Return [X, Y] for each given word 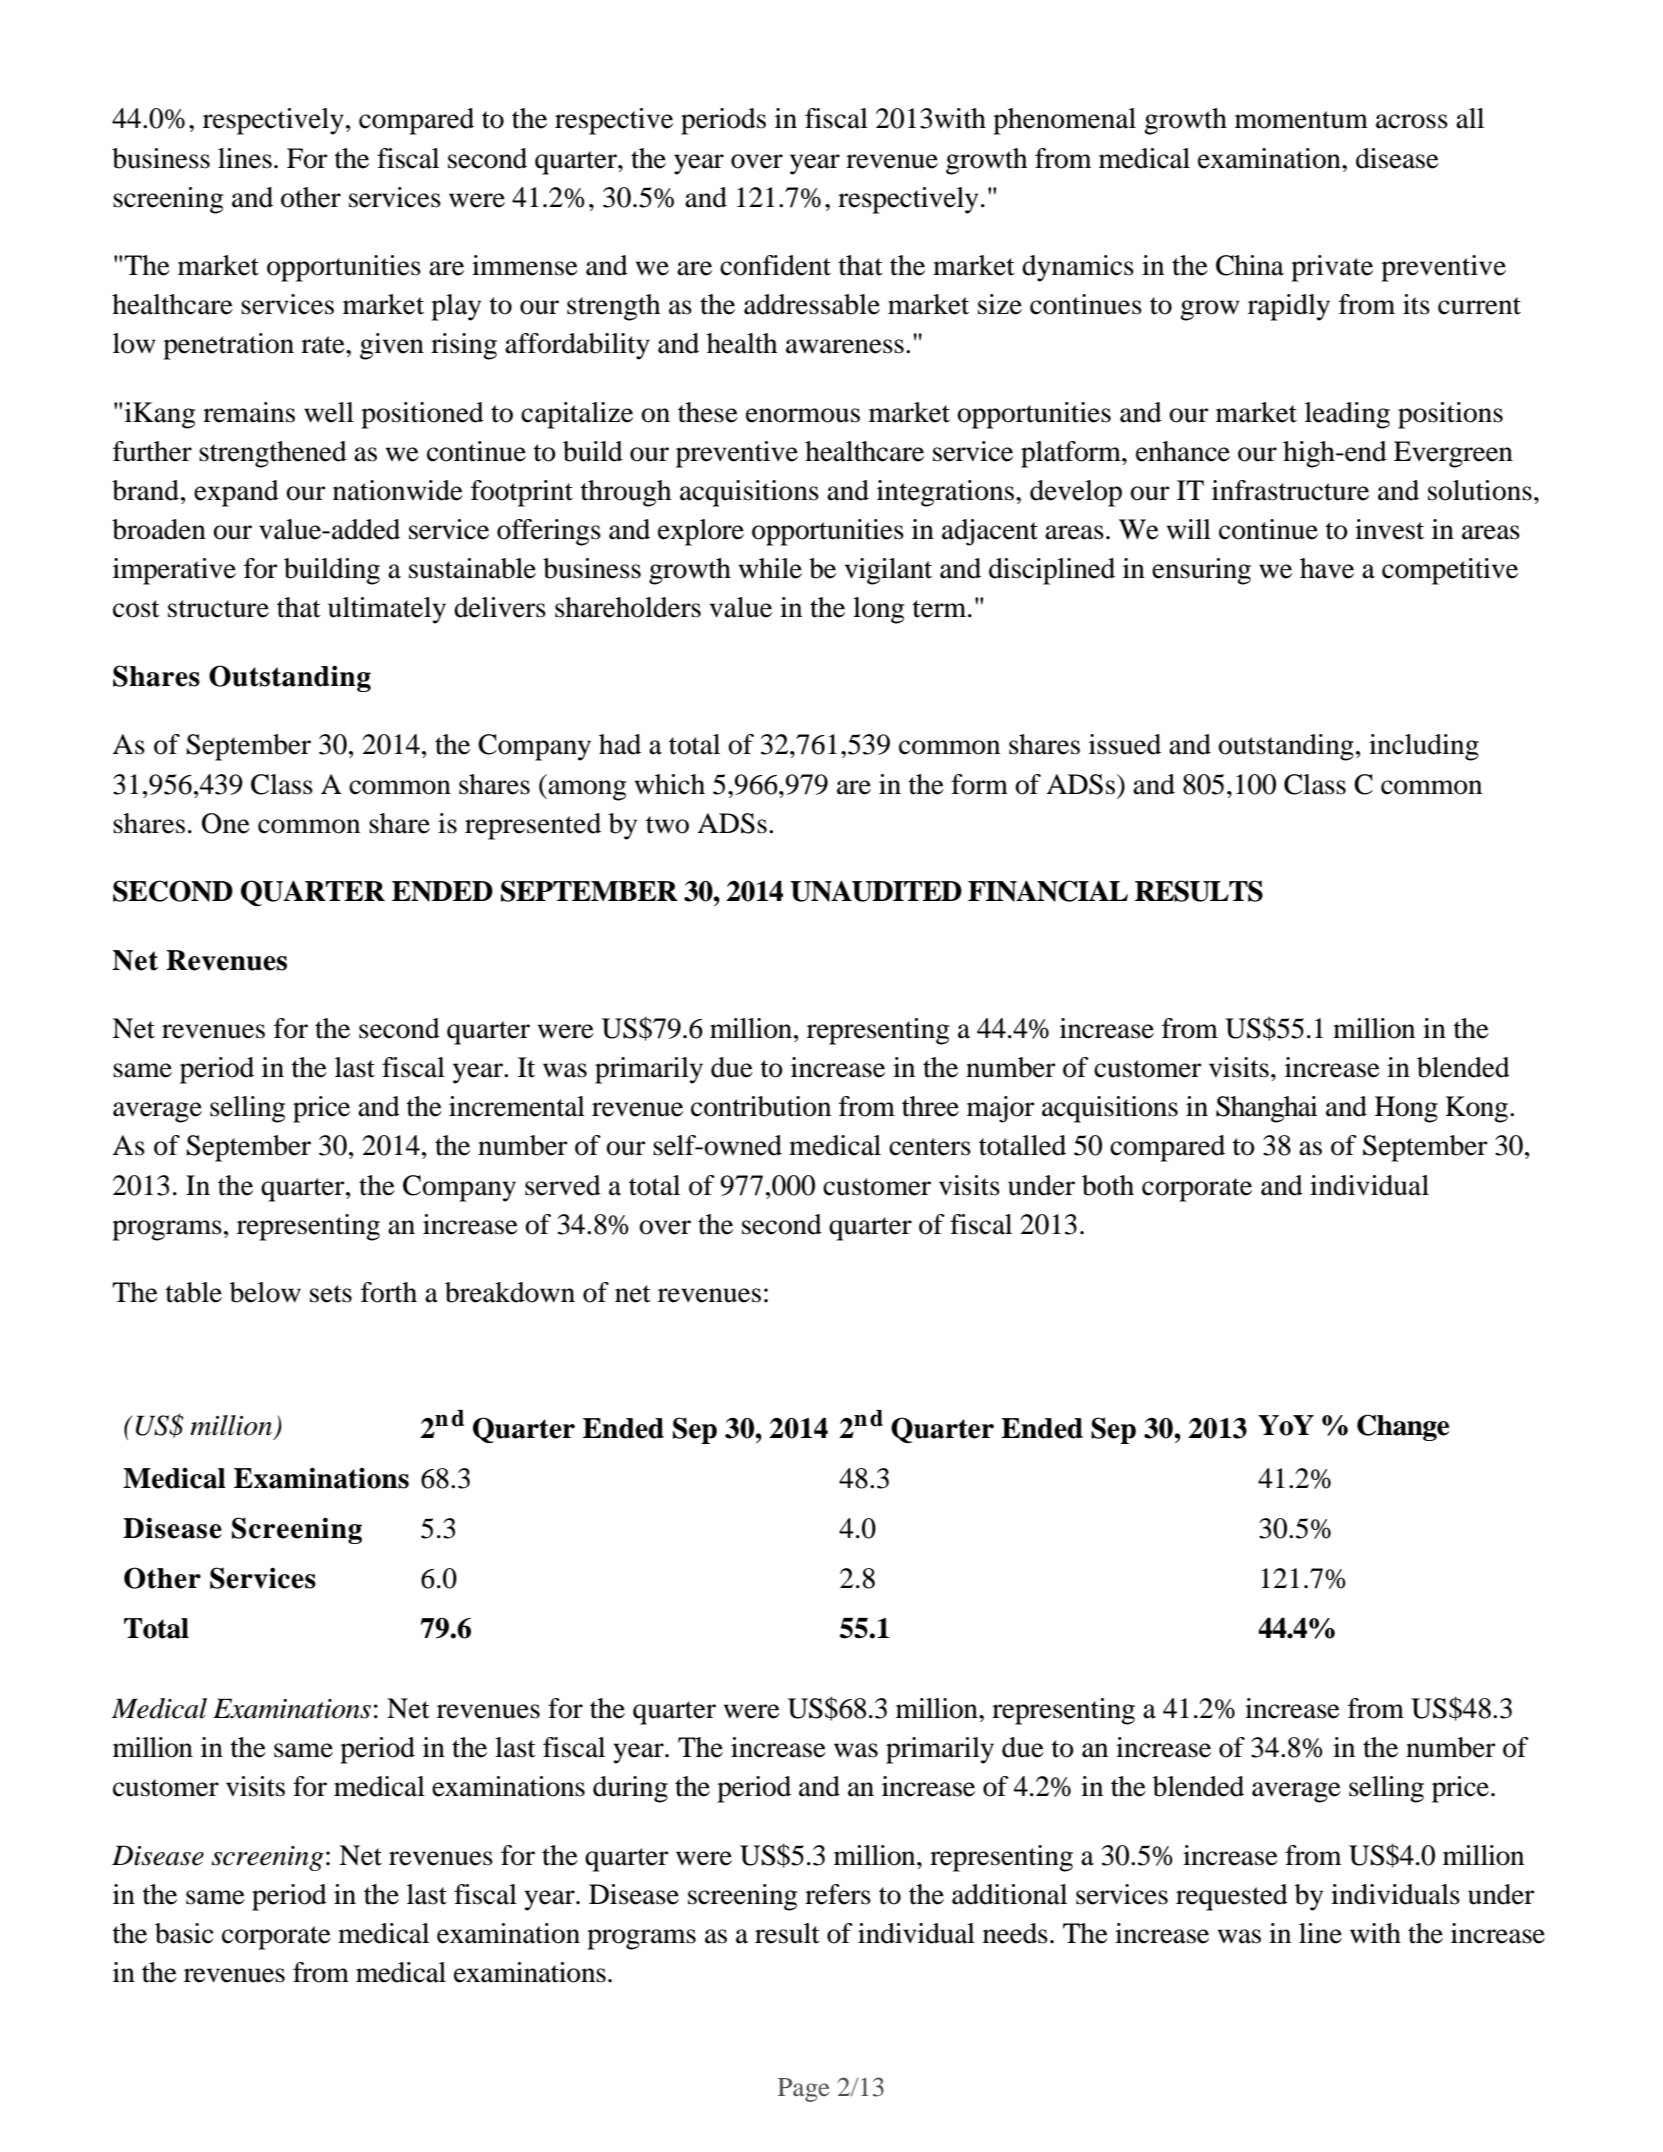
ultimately [387, 610]
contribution [761, 1106]
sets [331, 1294]
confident [775, 265]
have [1327, 568]
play [456, 307]
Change [1403, 1427]
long [878, 610]
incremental [517, 1106]
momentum [1301, 120]
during [630, 1789]
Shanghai [1267, 1109]
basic [184, 1933]
